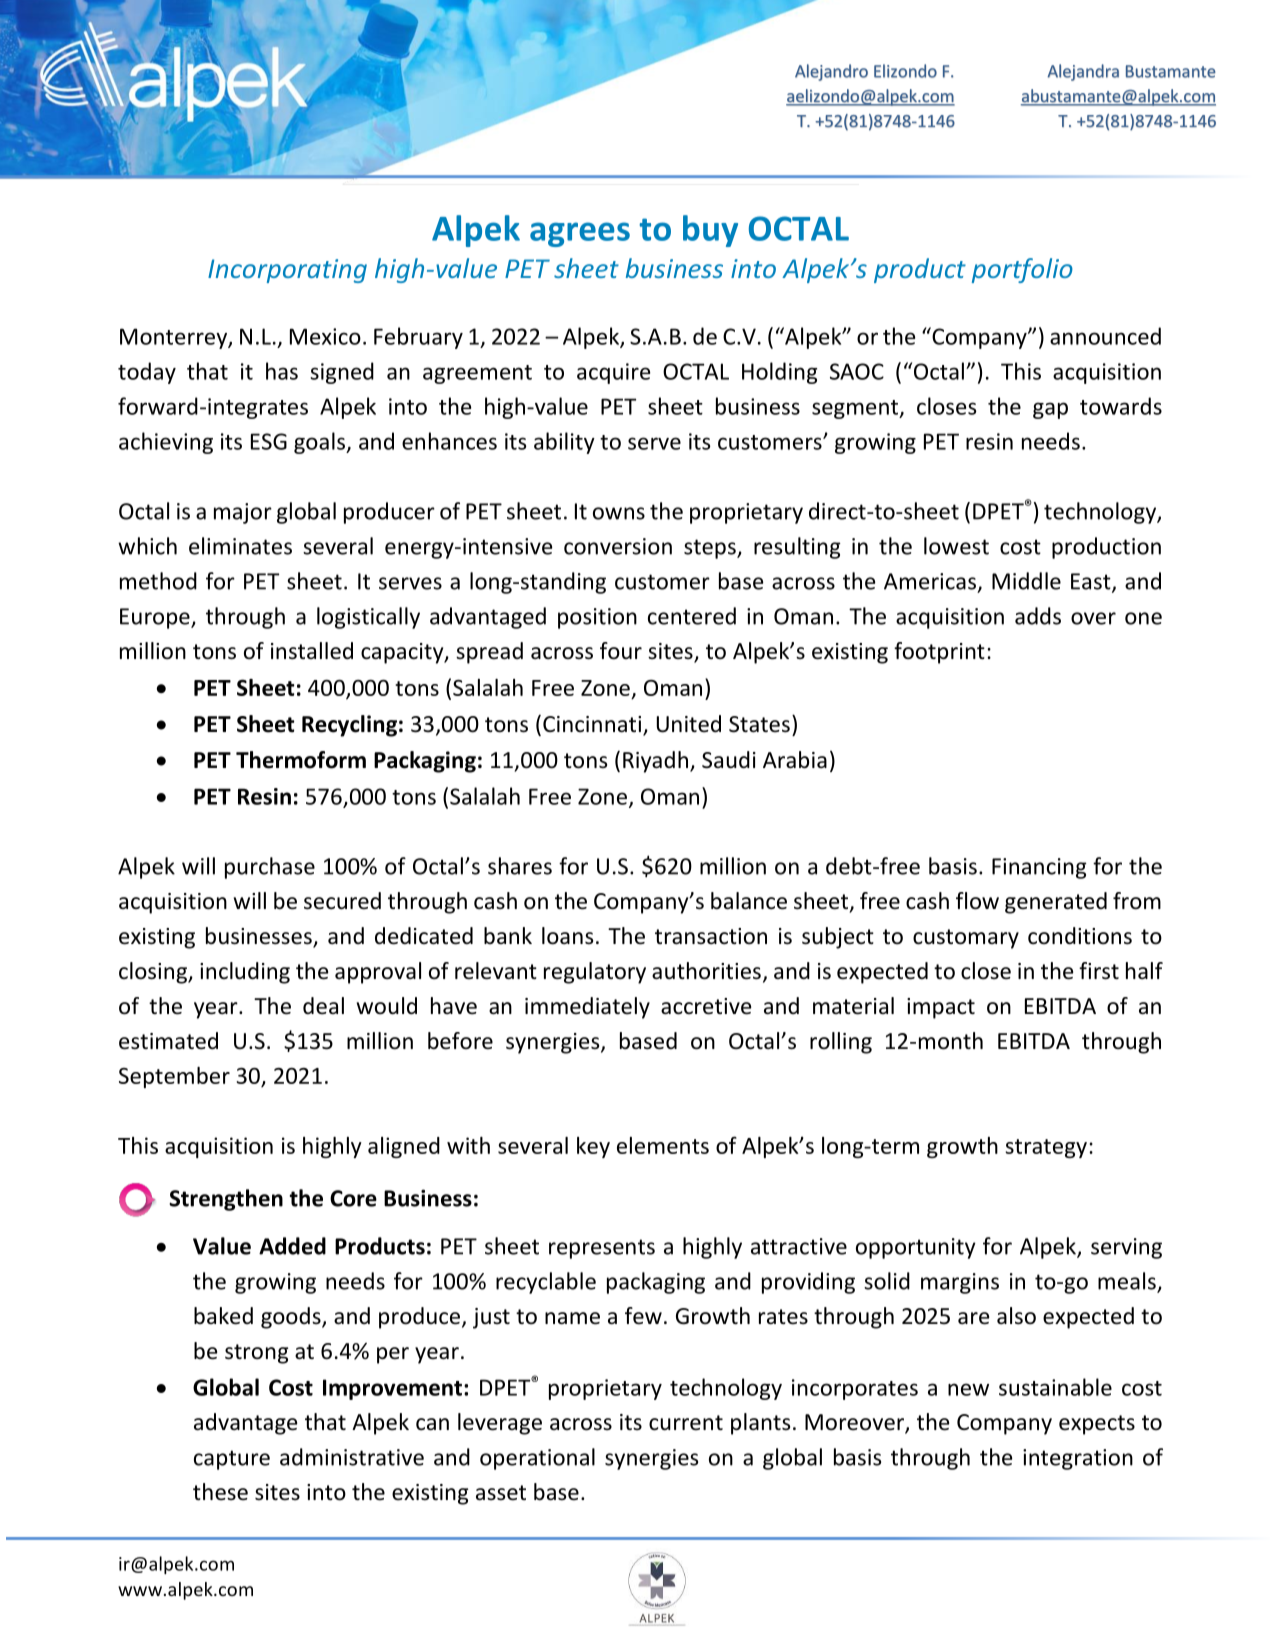 This screenshot has width=1270, height=1643. What do you see at coordinates (1039, 868) in the screenshot?
I see `Financing` at bounding box center [1039, 868].
